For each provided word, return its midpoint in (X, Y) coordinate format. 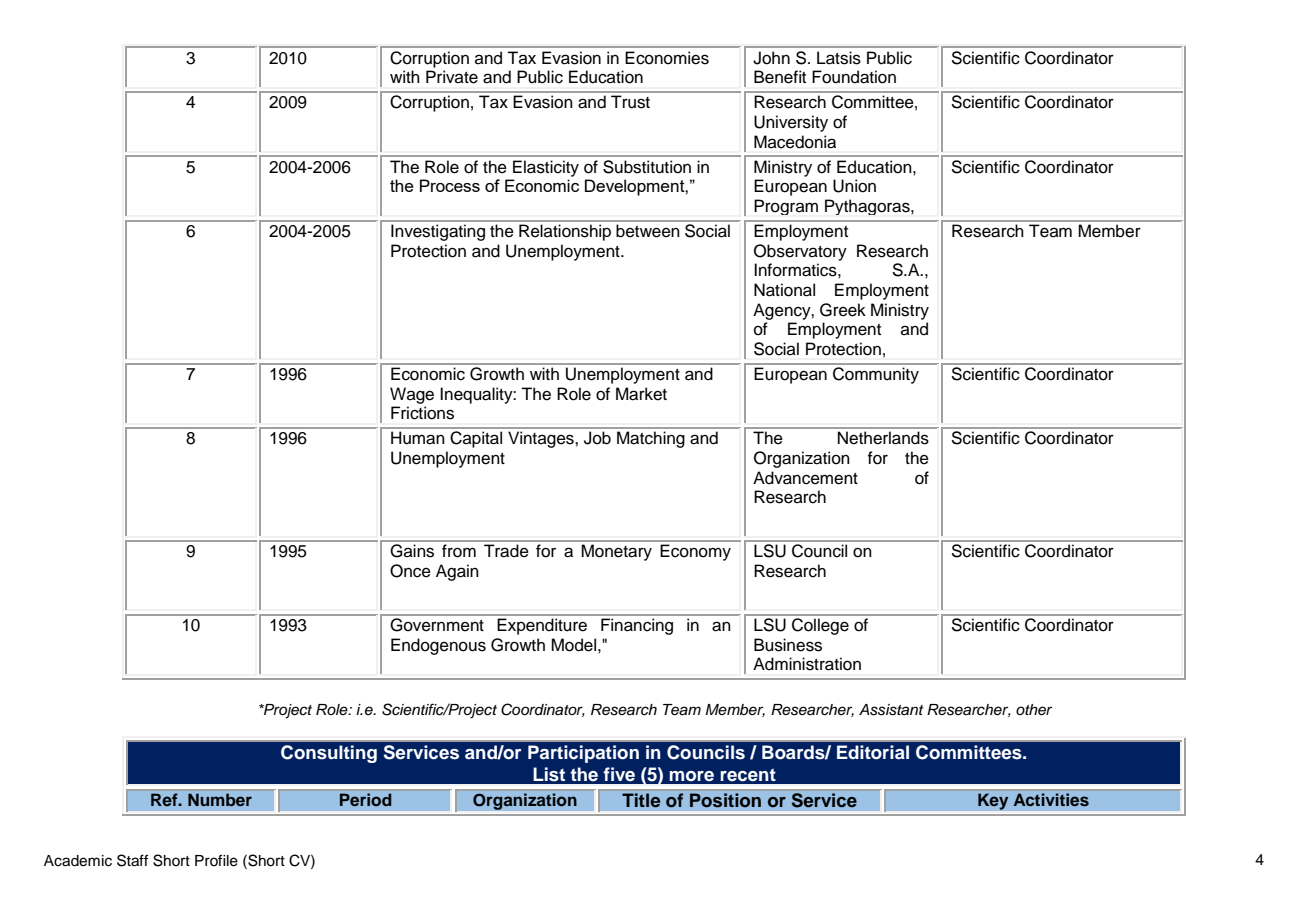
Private (452, 77)
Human (418, 438)
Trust (630, 102)
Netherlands (883, 438)
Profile (216, 860)
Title (641, 800)
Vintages (542, 439)
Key (993, 801)
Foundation (854, 77)
